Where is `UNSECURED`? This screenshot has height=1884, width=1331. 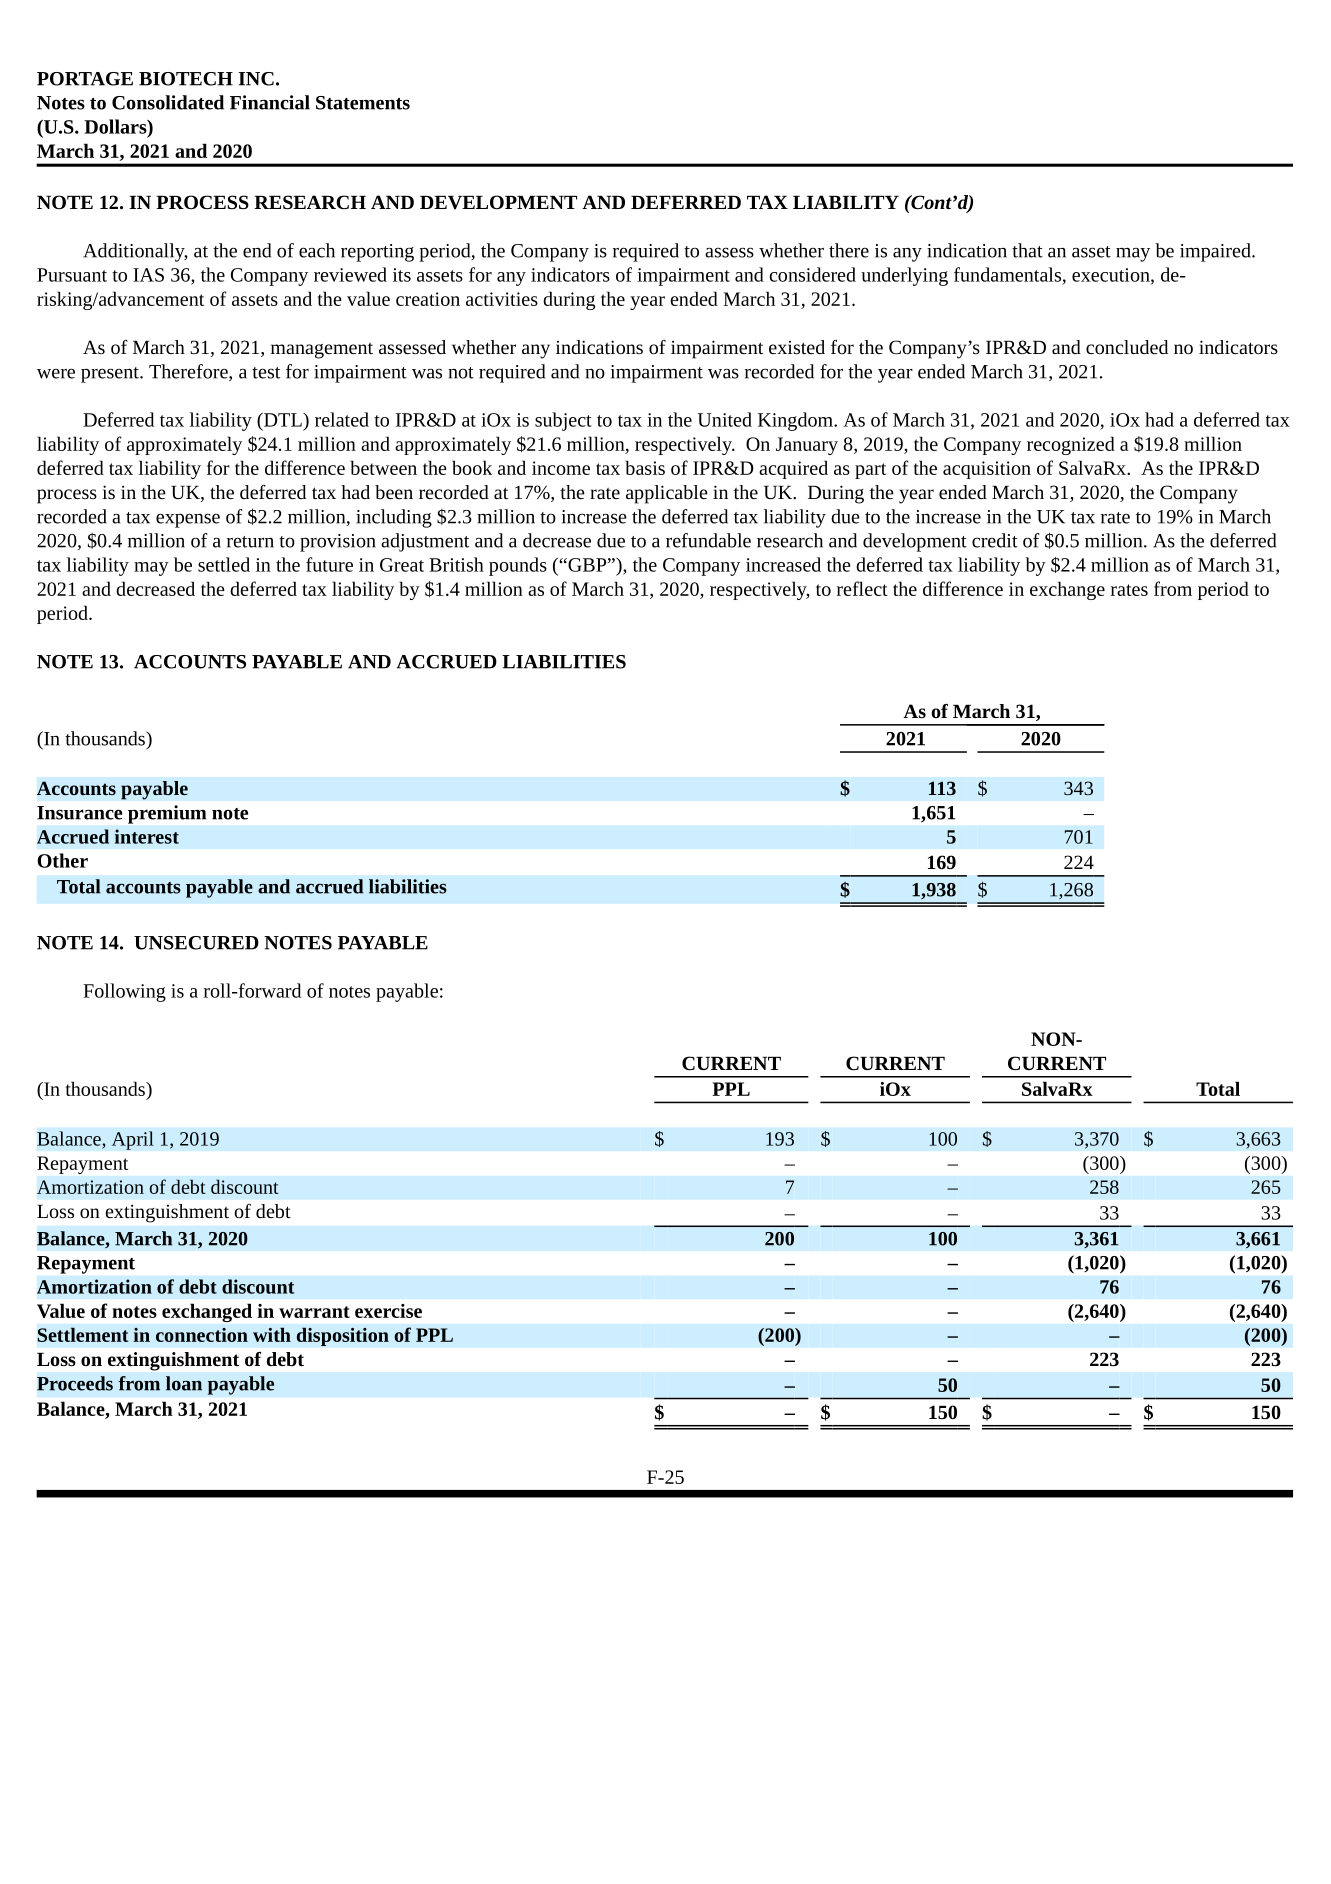
UNSECURED is located at coordinates (196, 943).
